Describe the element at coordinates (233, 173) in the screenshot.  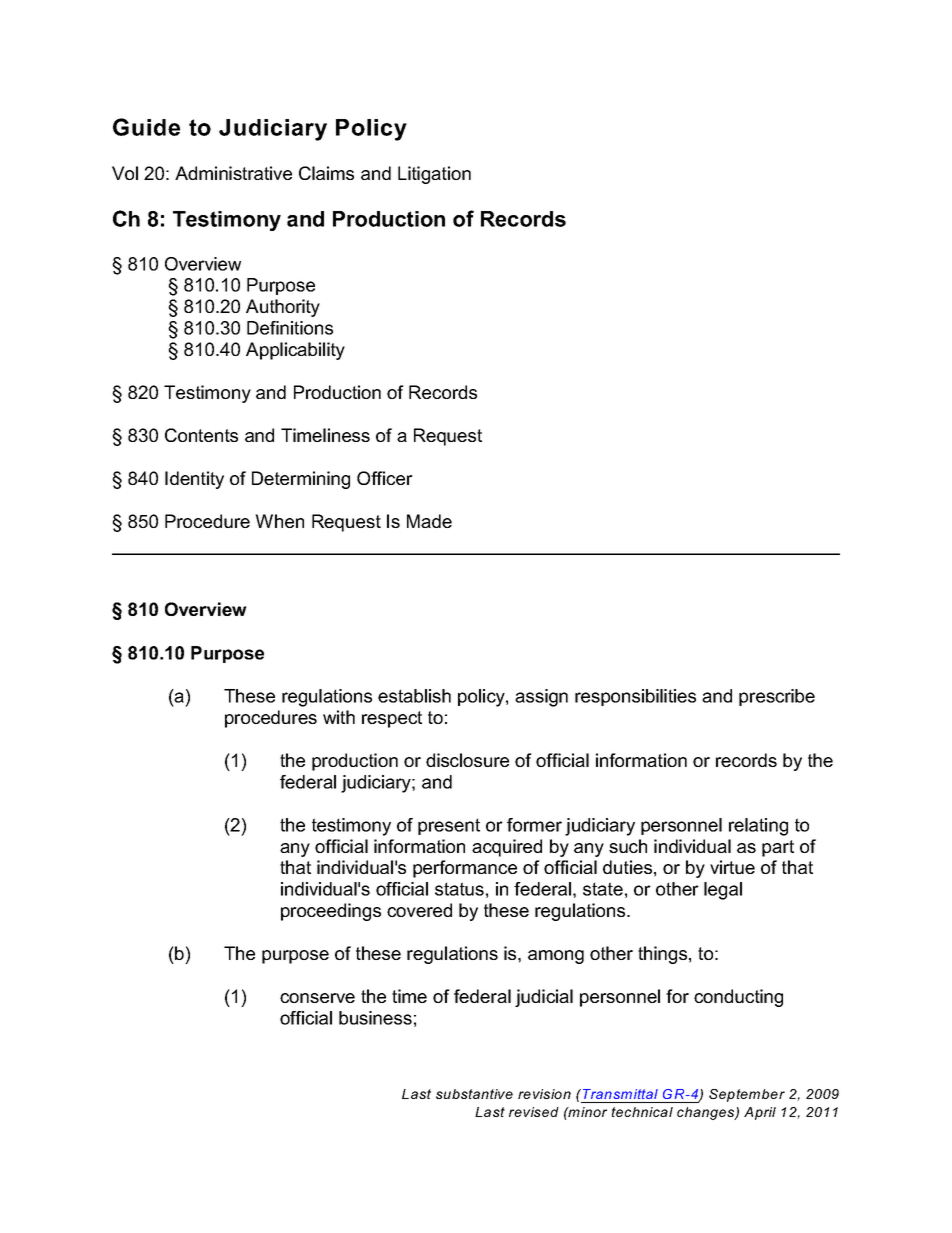
I see `Administrative` at that location.
